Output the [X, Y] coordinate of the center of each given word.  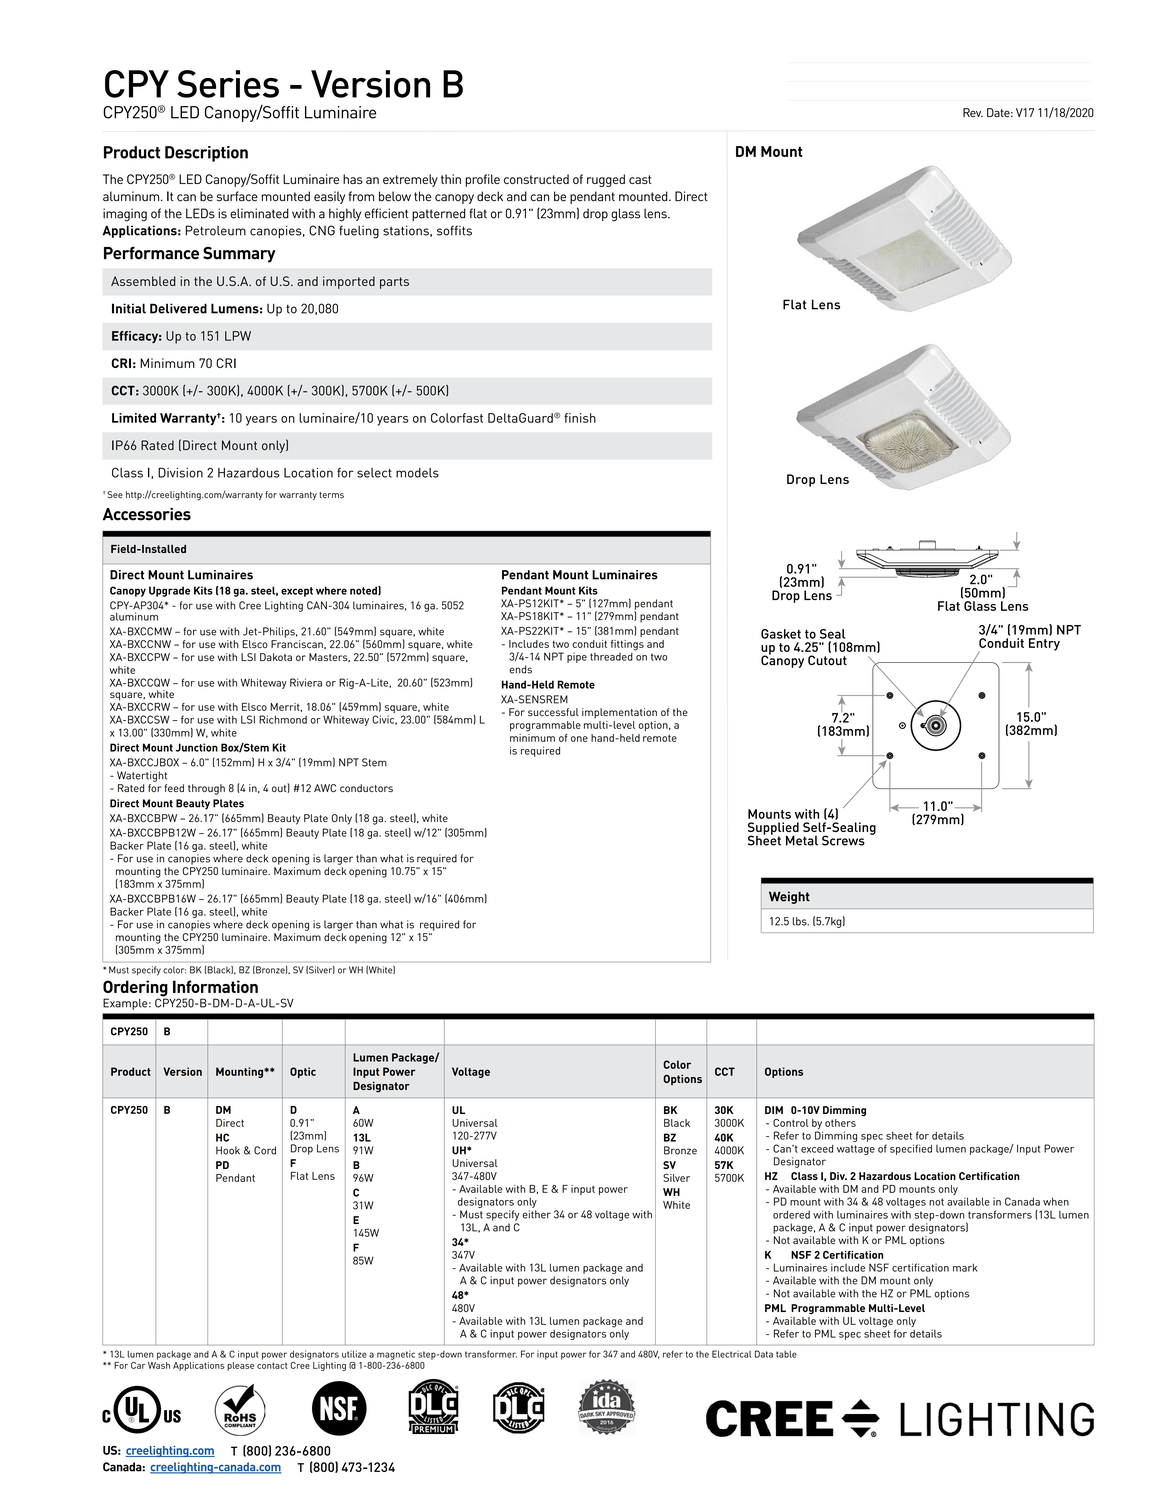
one [579, 739]
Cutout [827, 660]
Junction [197, 747]
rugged [606, 180]
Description [206, 154]
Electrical [731, 1354]
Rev [973, 112]
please [240, 1366]
